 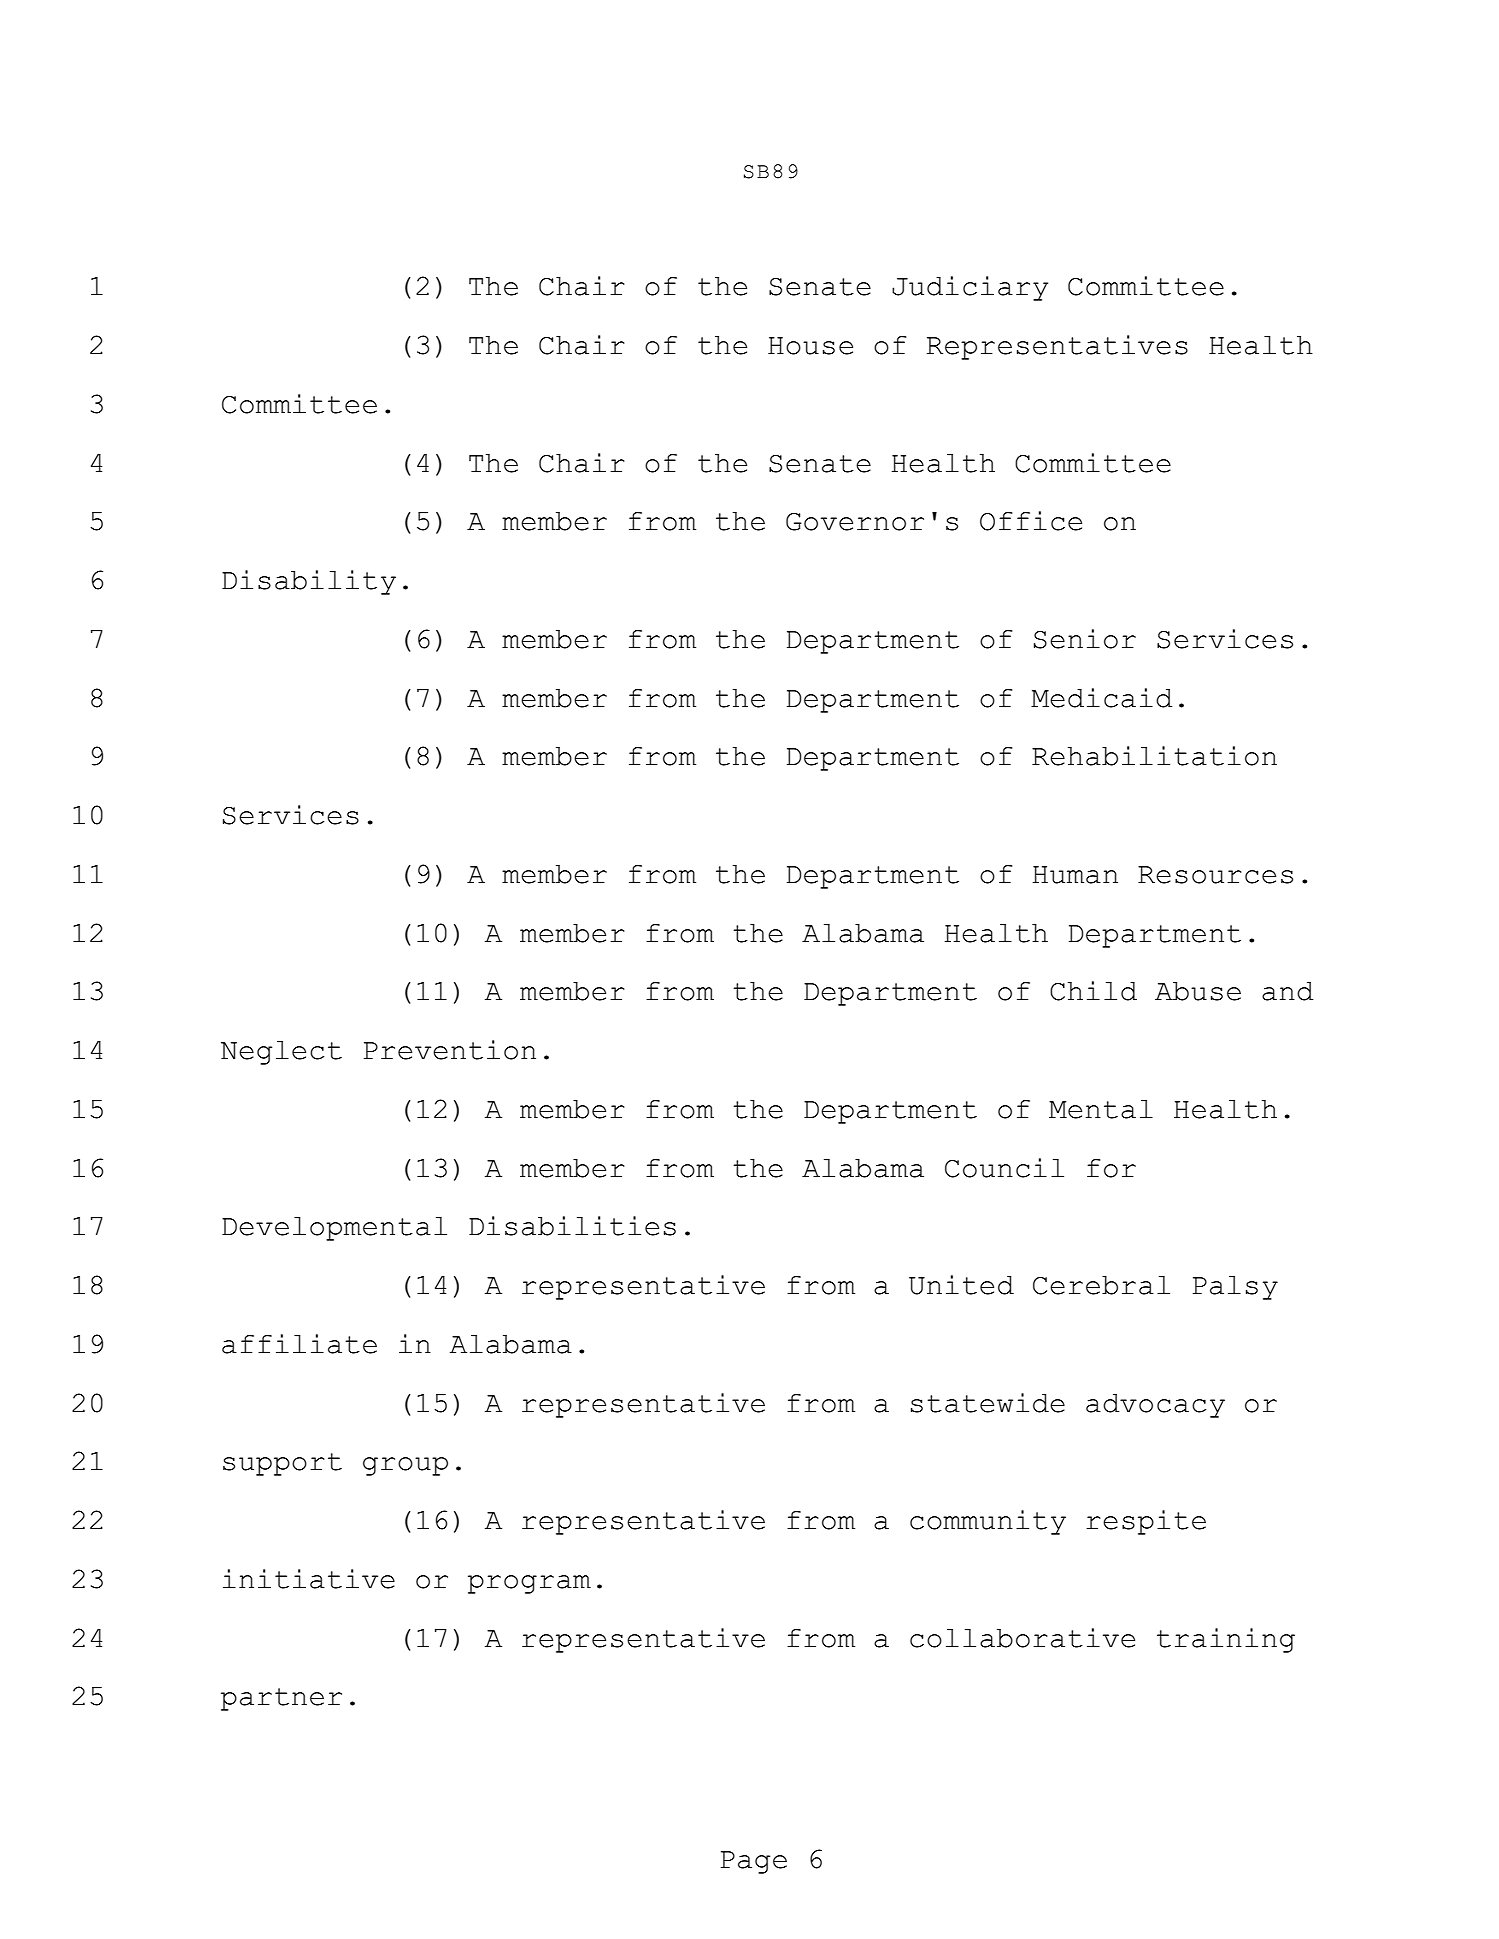 I want to click on Senior, so click(x=1085, y=639).
